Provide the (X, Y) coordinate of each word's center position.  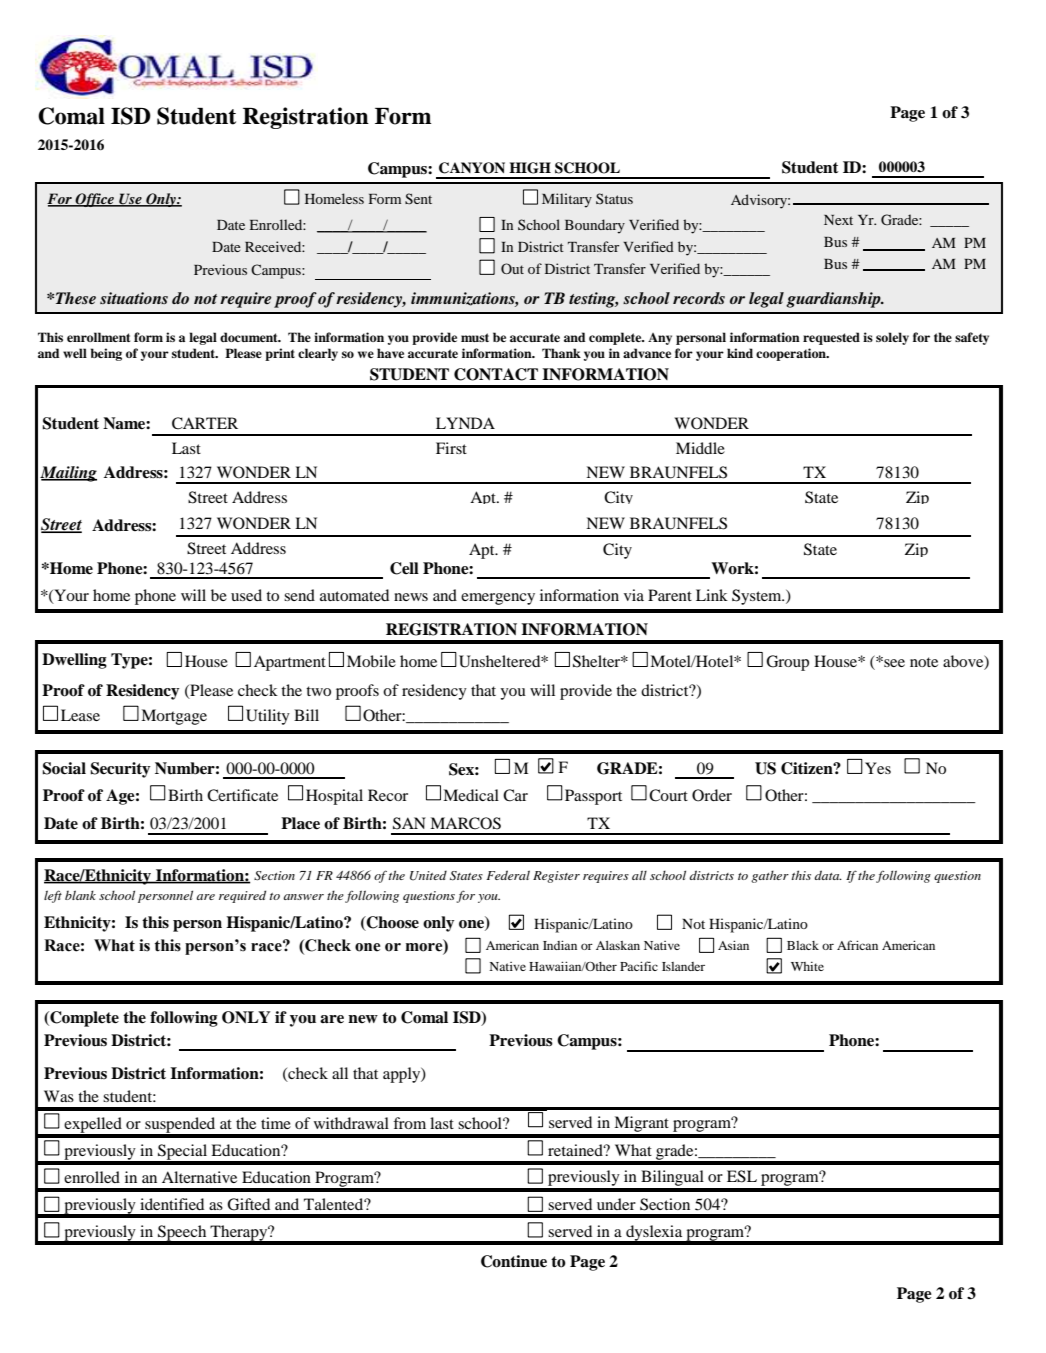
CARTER (205, 423)
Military (567, 200)
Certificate (242, 795)
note (924, 662)
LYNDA (465, 423)
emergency (498, 599)
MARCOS (465, 823)
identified (172, 1204)
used (246, 595)
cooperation (792, 354)
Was (59, 1096)
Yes (878, 768)
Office (95, 200)
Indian (560, 945)
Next (838, 220)
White (807, 966)
